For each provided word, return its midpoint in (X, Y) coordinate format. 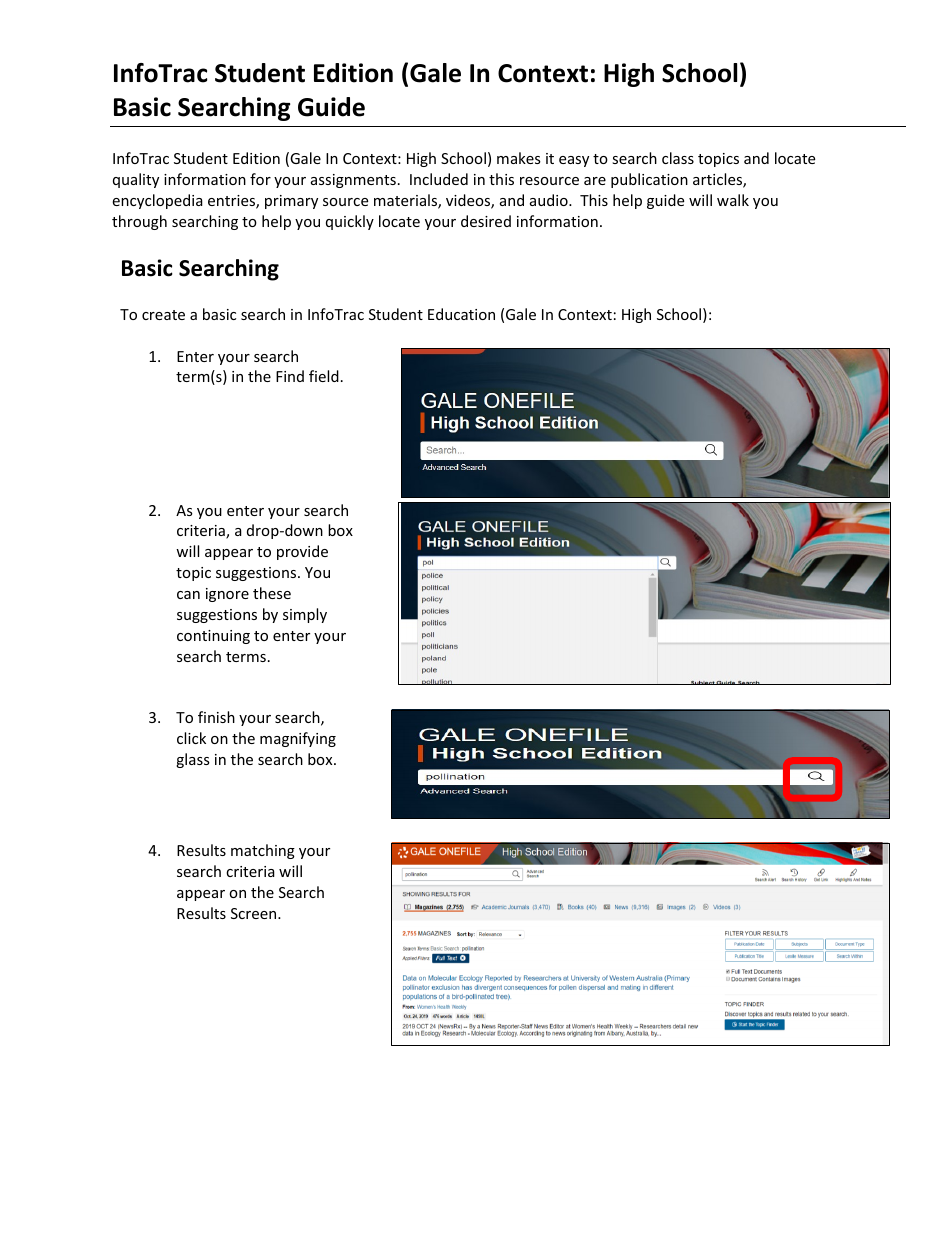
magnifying (298, 739)
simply (305, 615)
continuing (213, 637)
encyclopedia (157, 201)
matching (263, 851)
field (324, 376)
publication (649, 180)
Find (290, 376)
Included (439, 179)
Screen (255, 913)
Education (461, 314)
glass (193, 760)
